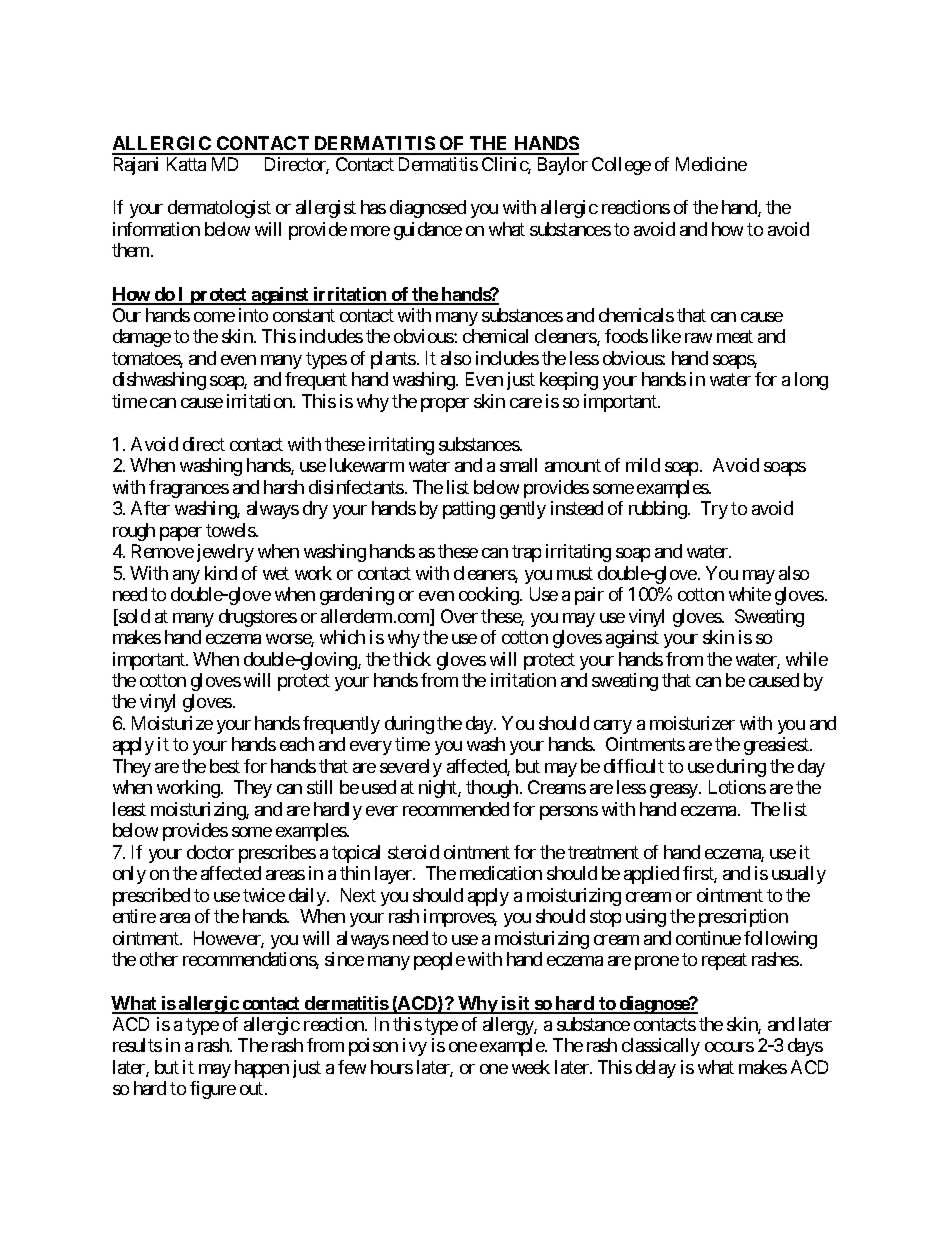 The width and height of the screenshot is (952, 1233). Describe the element at coordinates (225, 766) in the screenshot. I see `best` at that location.
